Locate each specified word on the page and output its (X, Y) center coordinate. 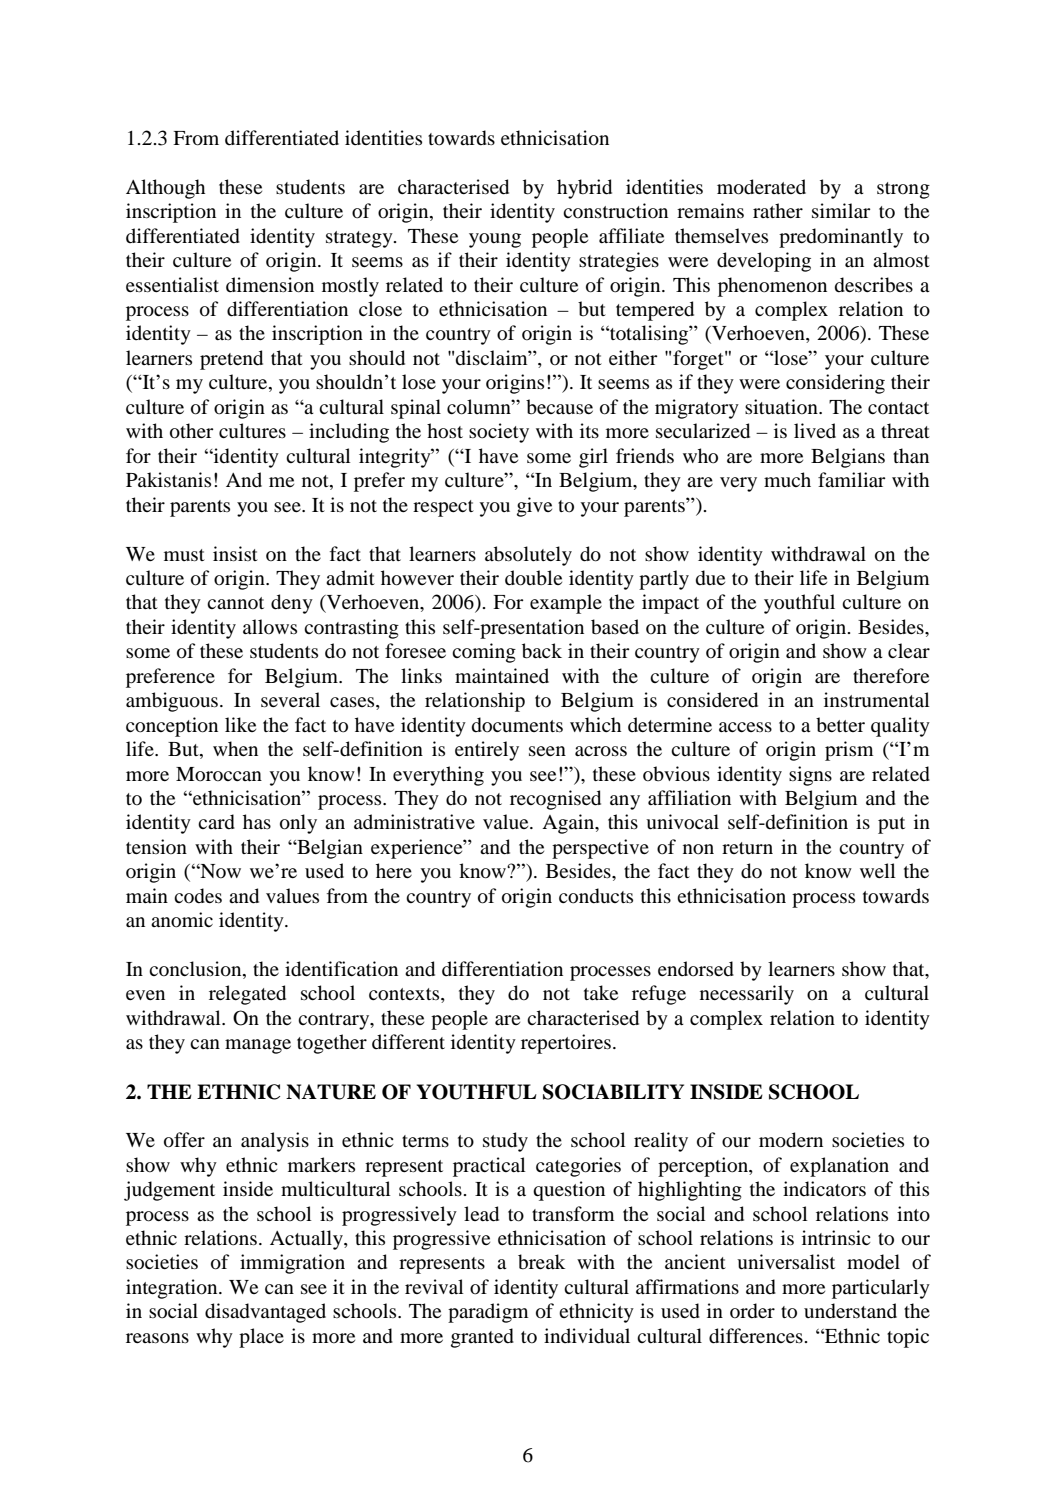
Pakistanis (168, 479)
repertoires (566, 1044)
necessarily (747, 995)
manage (258, 1046)
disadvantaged (265, 1313)
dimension (270, 285)
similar (841, 210)
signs (810, 776)
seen (547, 751)
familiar (852, 479)
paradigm (488, 1313)
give (534, 507)
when (235, 748)
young (495, 240)
